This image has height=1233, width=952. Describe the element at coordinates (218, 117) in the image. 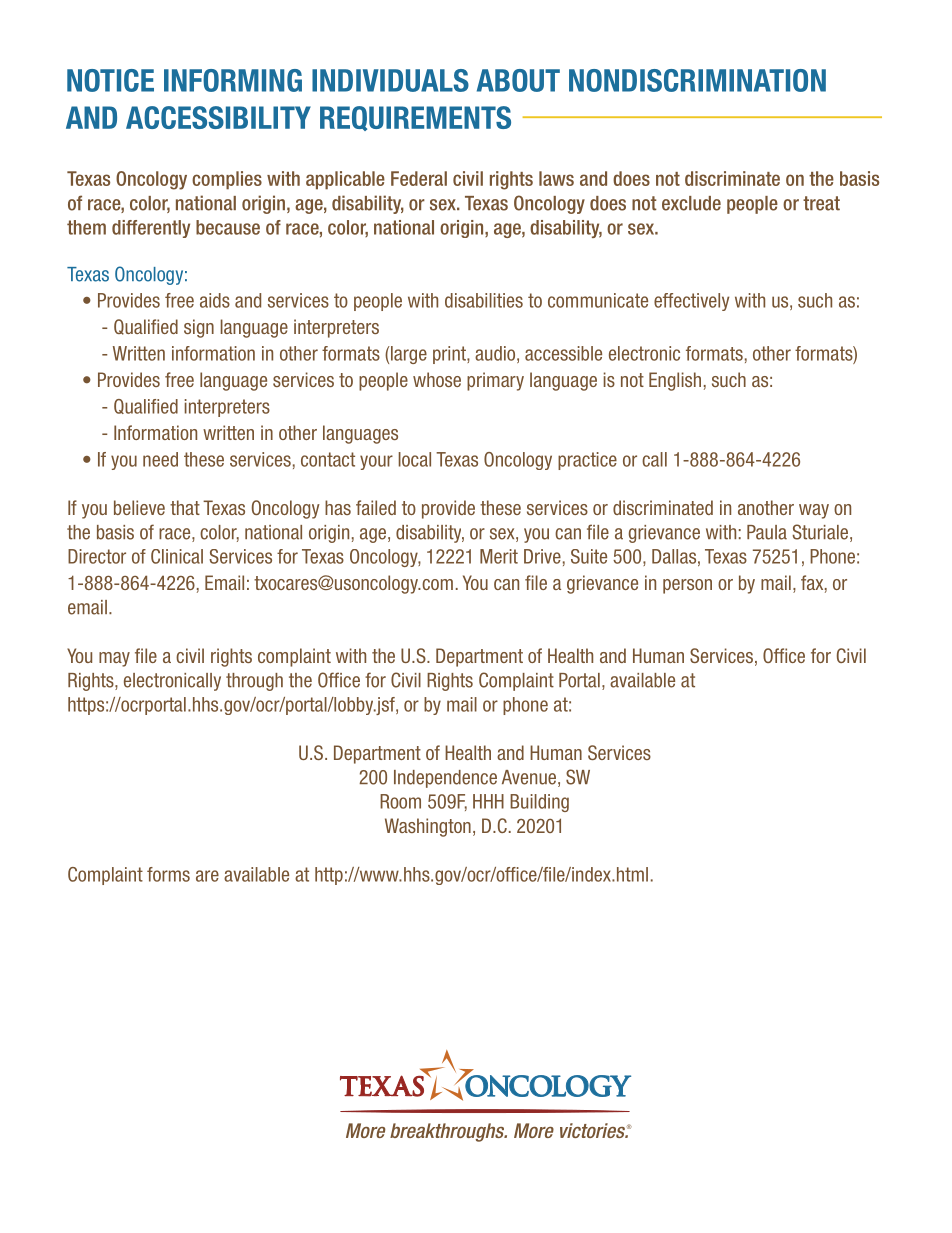

I see `ACCESSIBILITY` at that location.
